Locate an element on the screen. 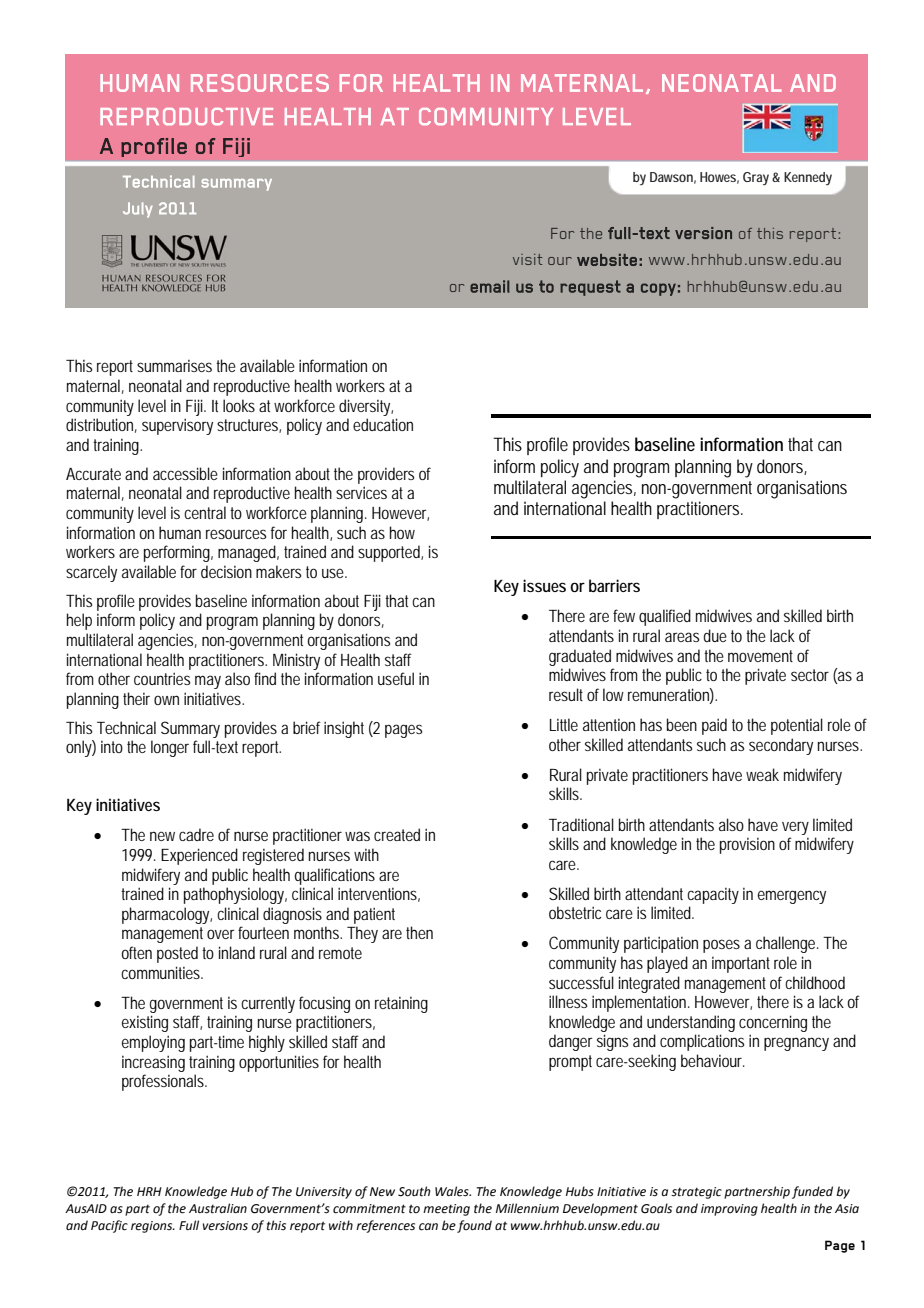 This screenshot has height=1308, width=924. created is located at coordinates (397, 834).
